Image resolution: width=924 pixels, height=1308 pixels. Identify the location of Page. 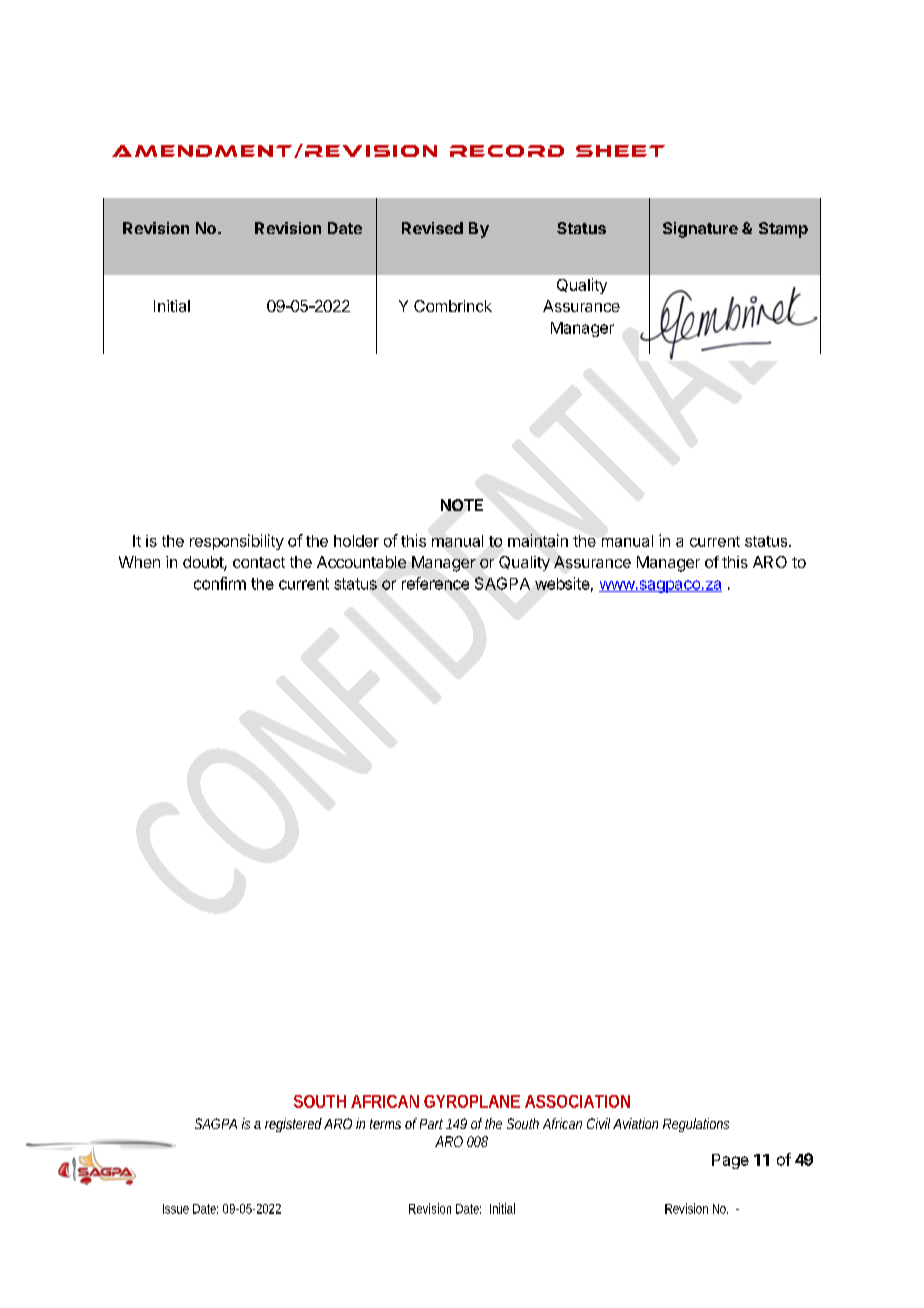
(730, 1161).
